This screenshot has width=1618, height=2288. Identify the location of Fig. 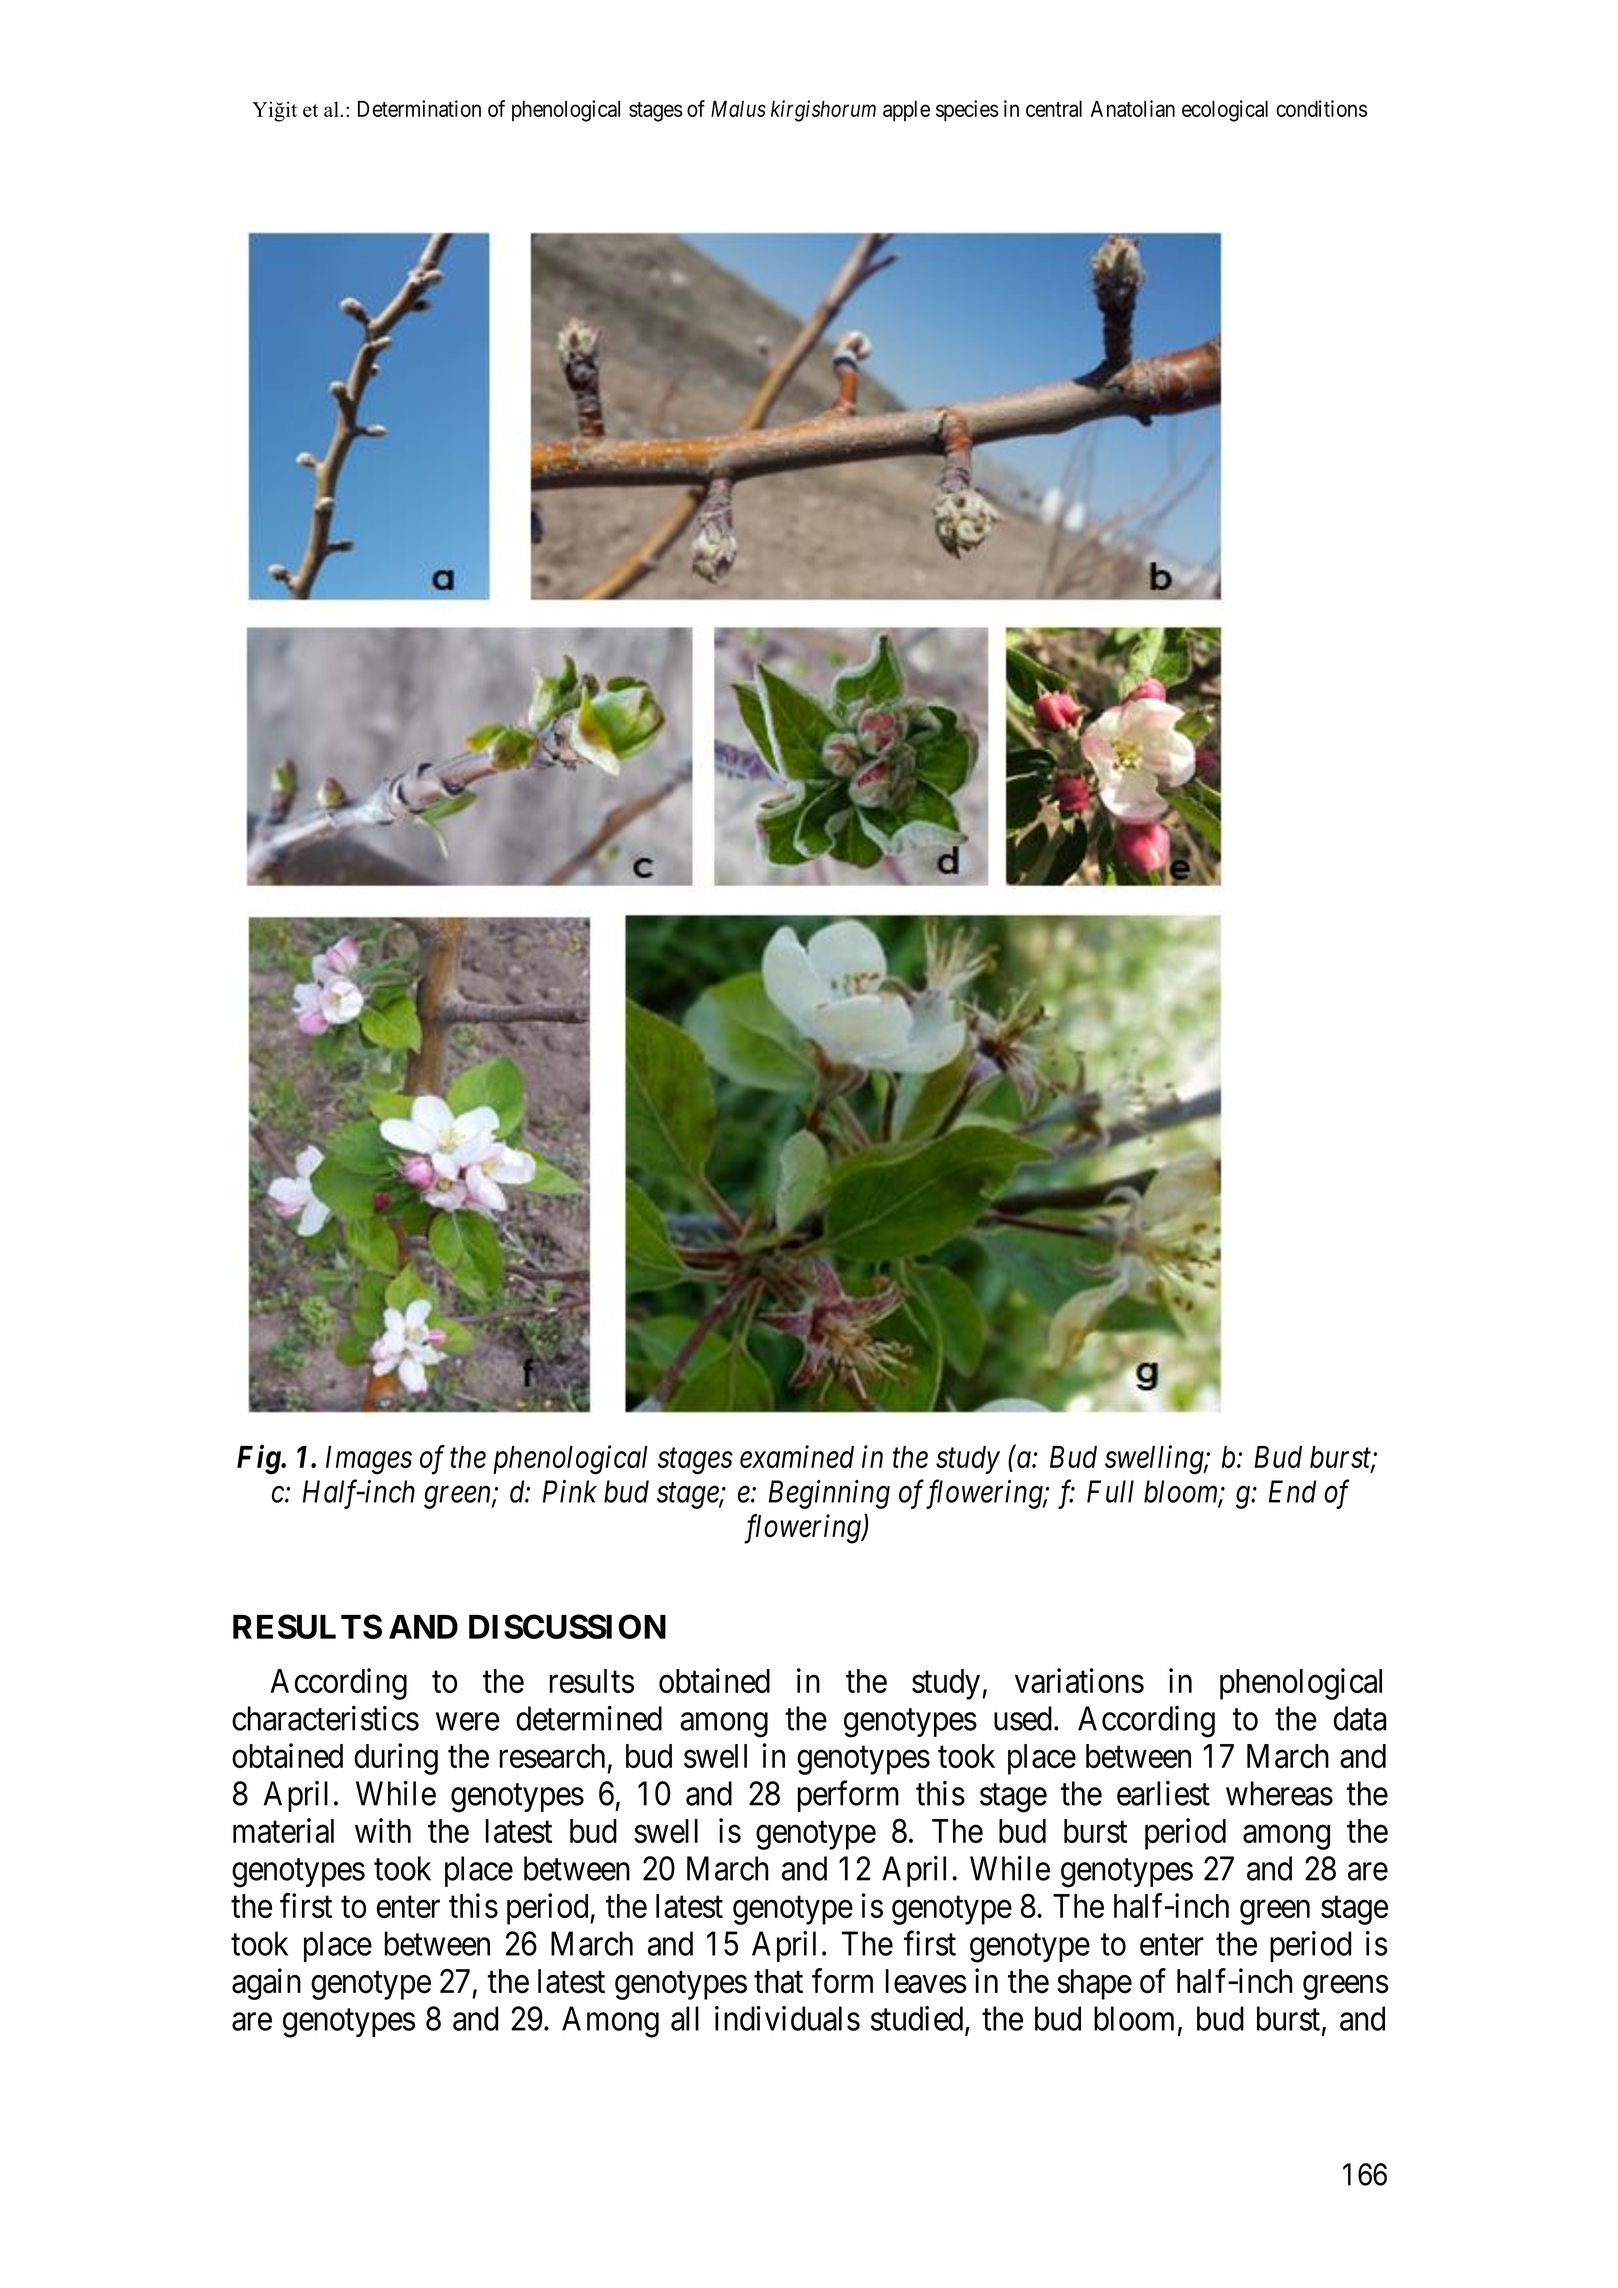
(259, 1460).
